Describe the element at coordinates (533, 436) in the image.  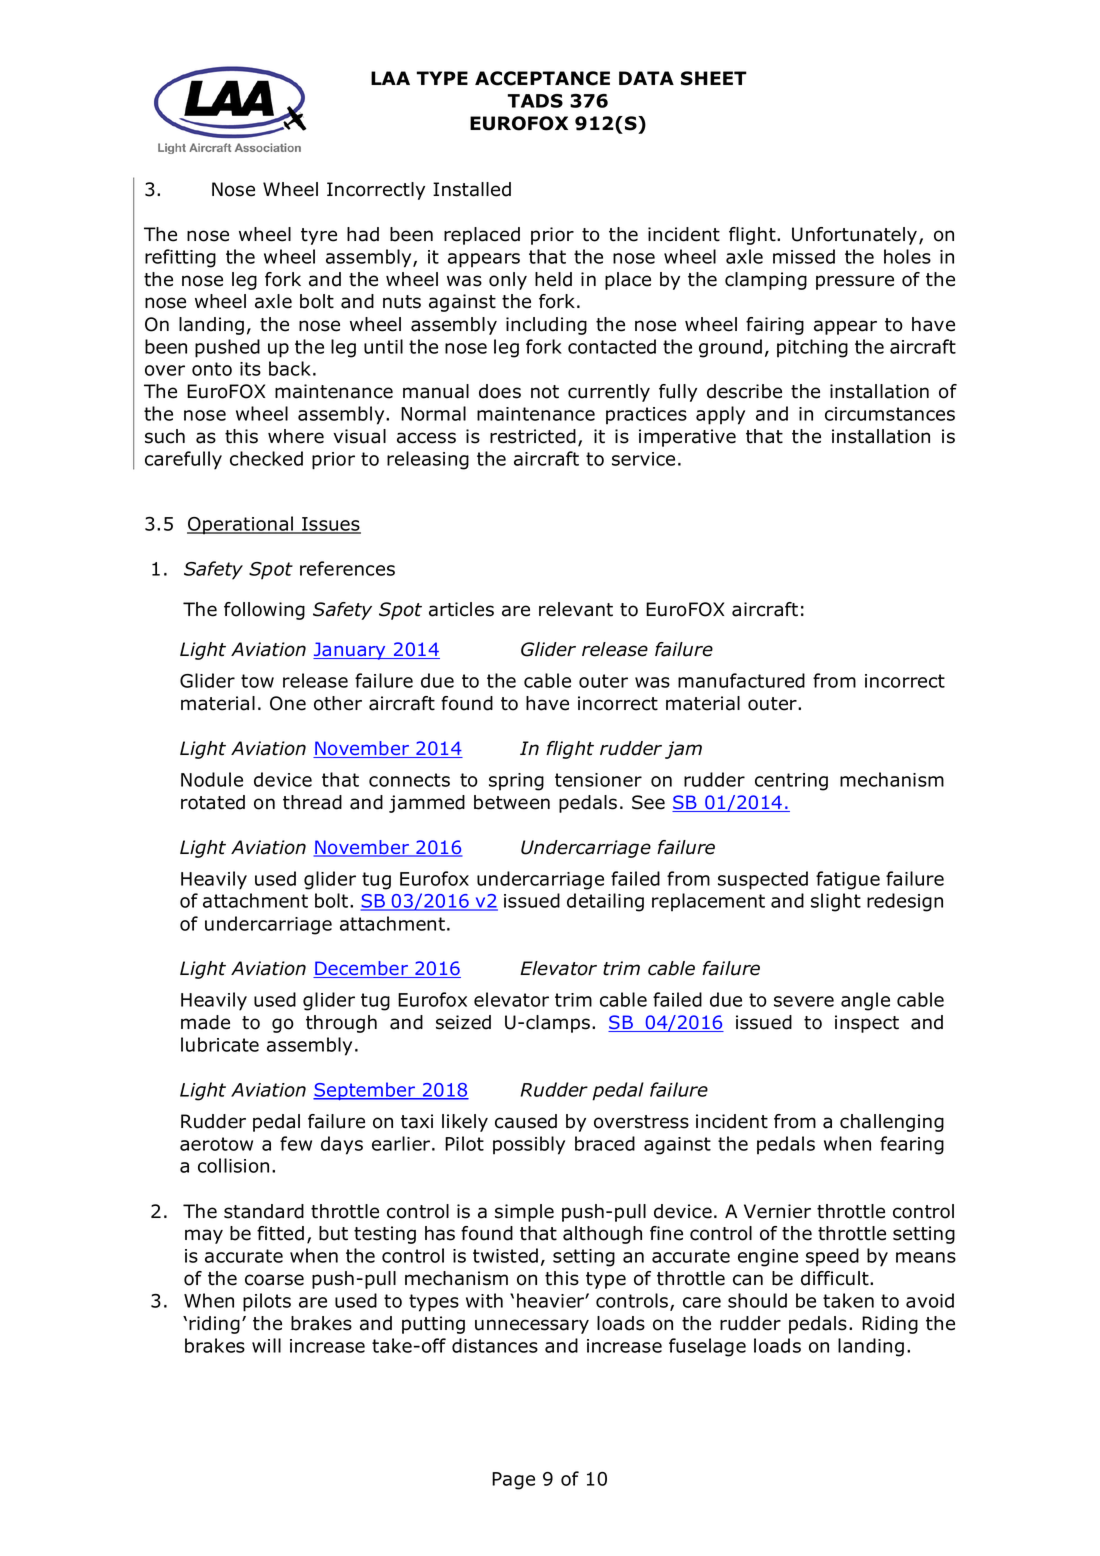
I see `restricted` at that location.
